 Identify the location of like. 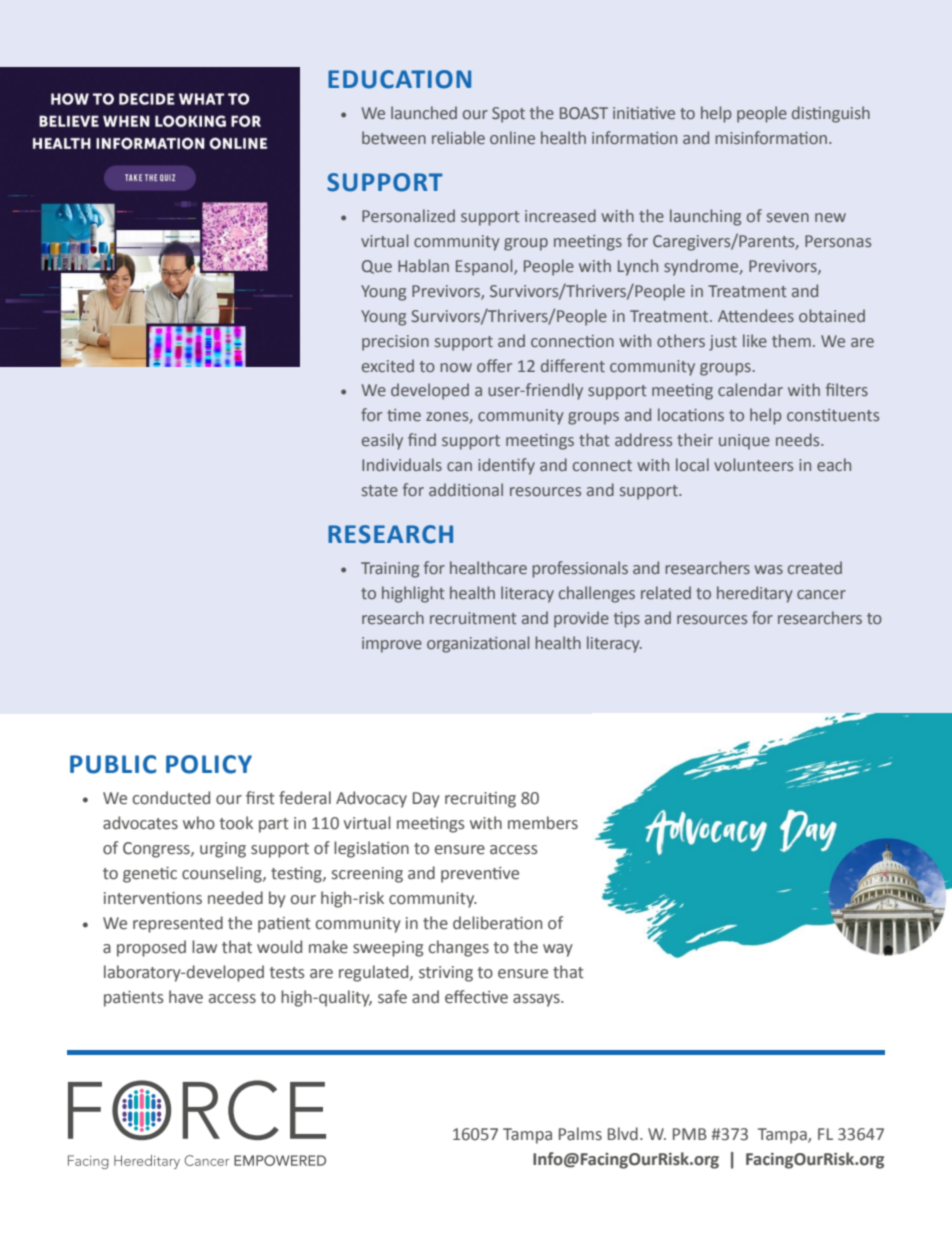
(755, 340).
